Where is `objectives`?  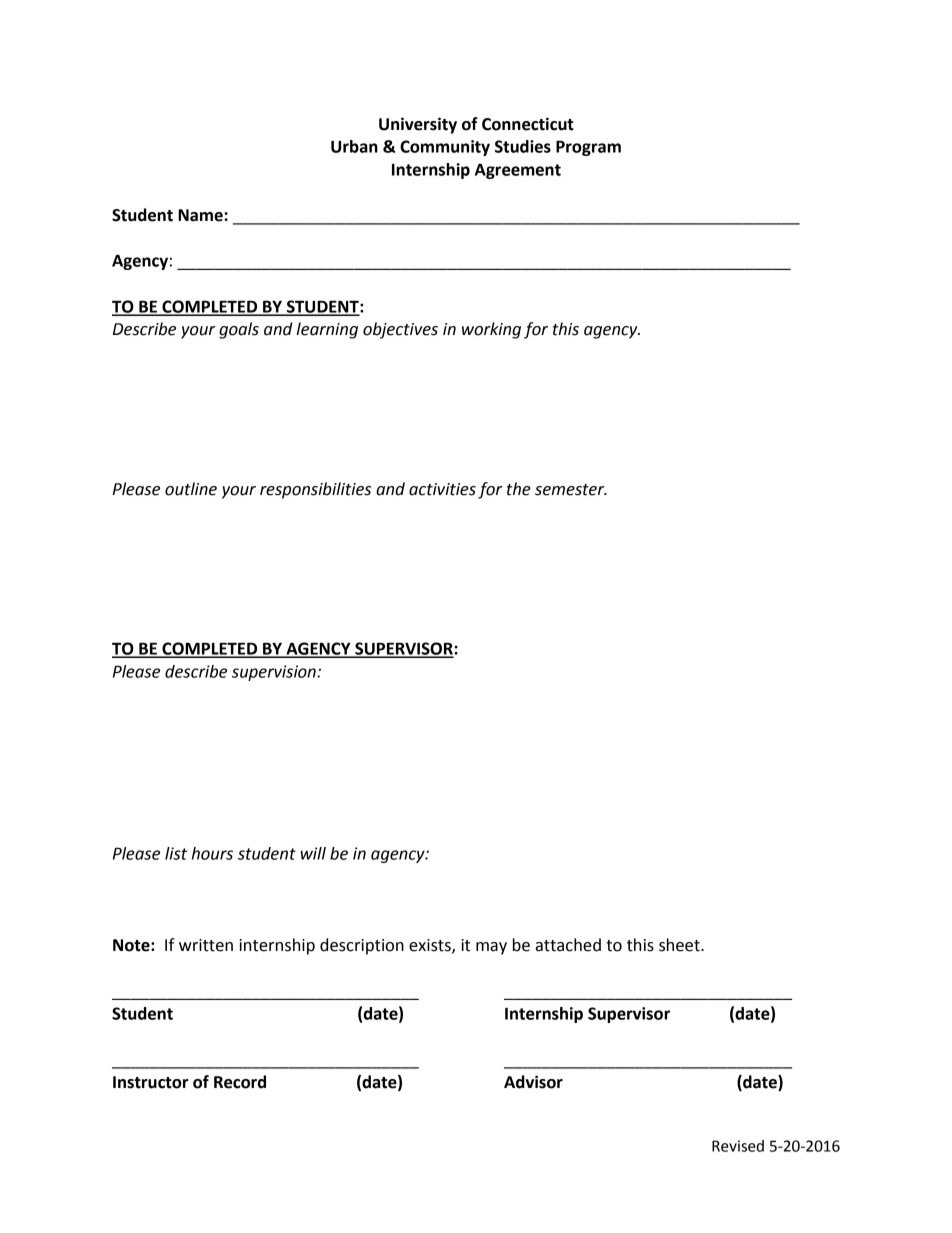 objectives is located at coordinates (400, 330).
